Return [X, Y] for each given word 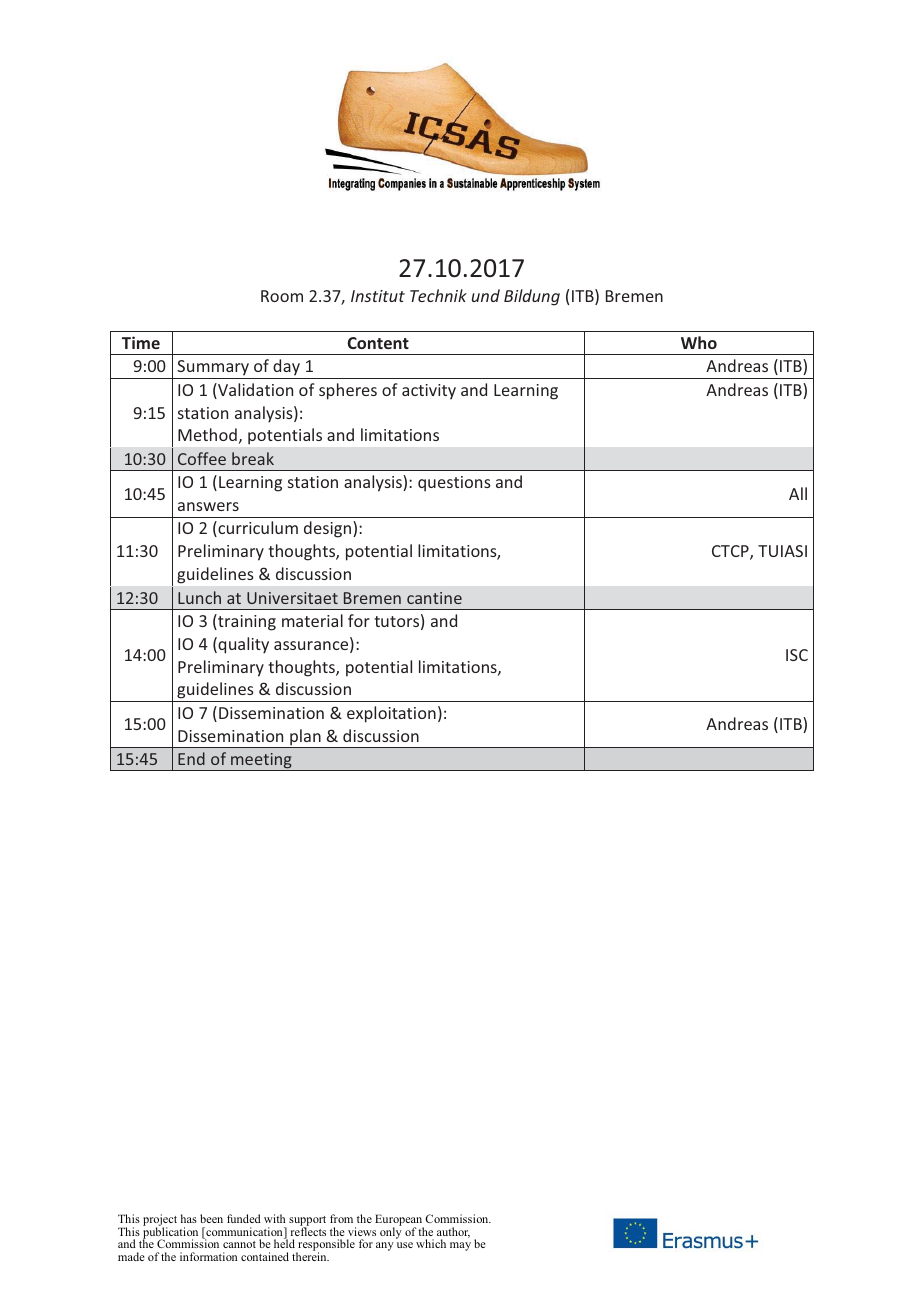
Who [699, 342]
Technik [438, 295]
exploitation [391, 714]
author [453, 1232]
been [211, 1218]
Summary [213, 369]
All [798, 493]
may [460, 1246]
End [191, 758]
